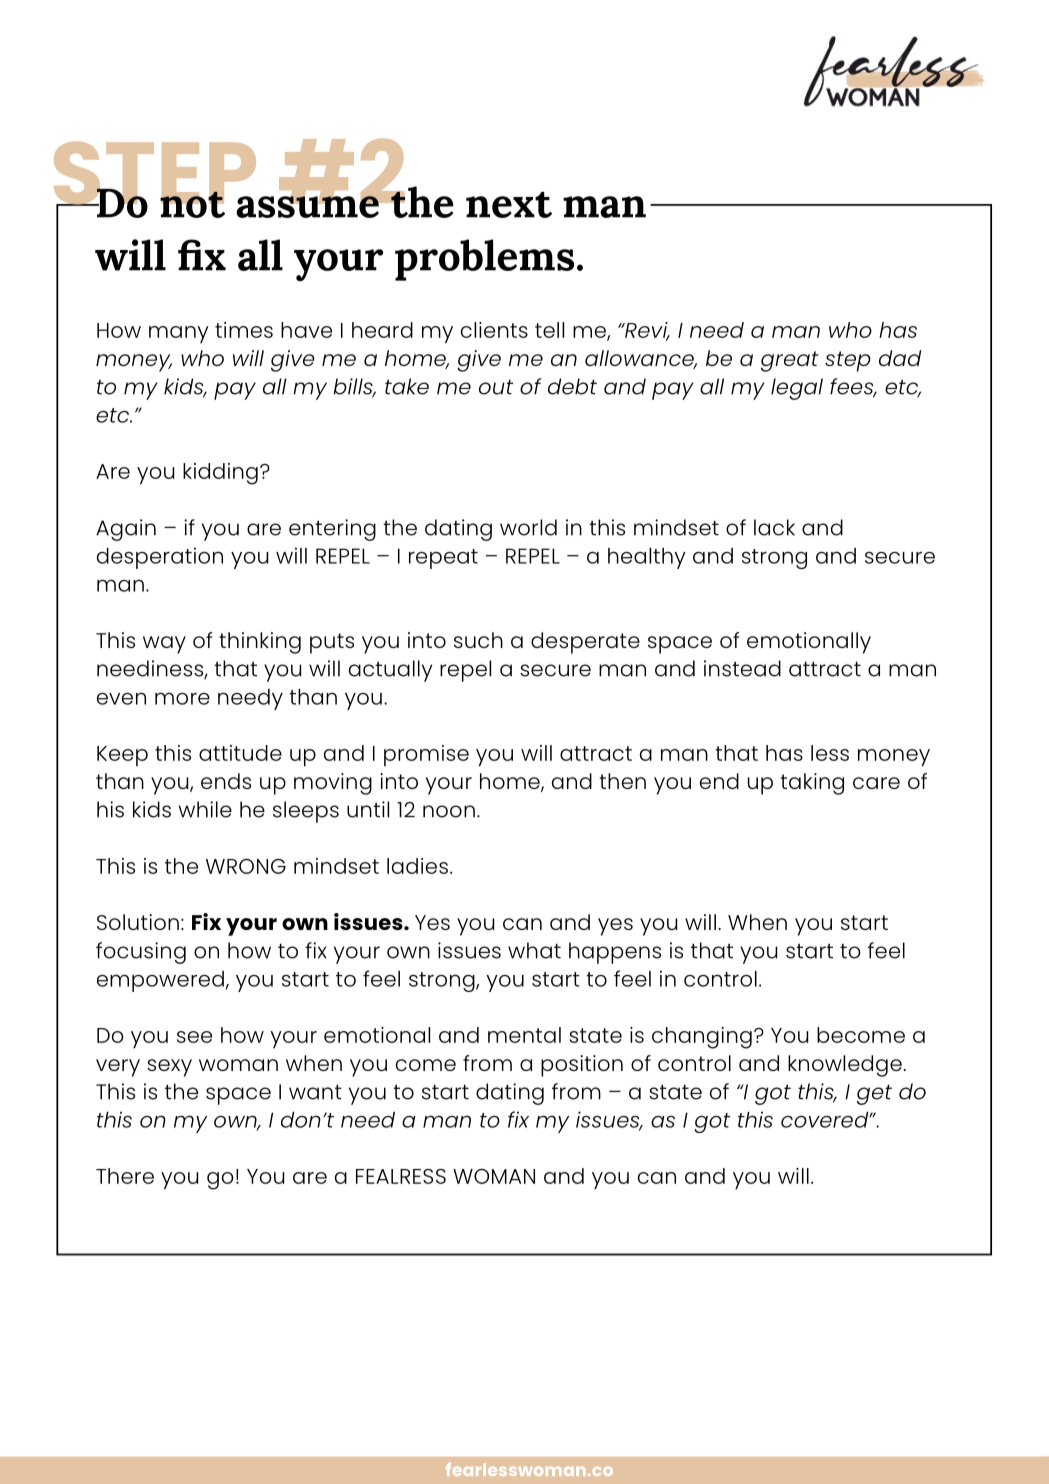  Describe the element at coordinates (742, 668) in the image. I see `instead` at that location.
